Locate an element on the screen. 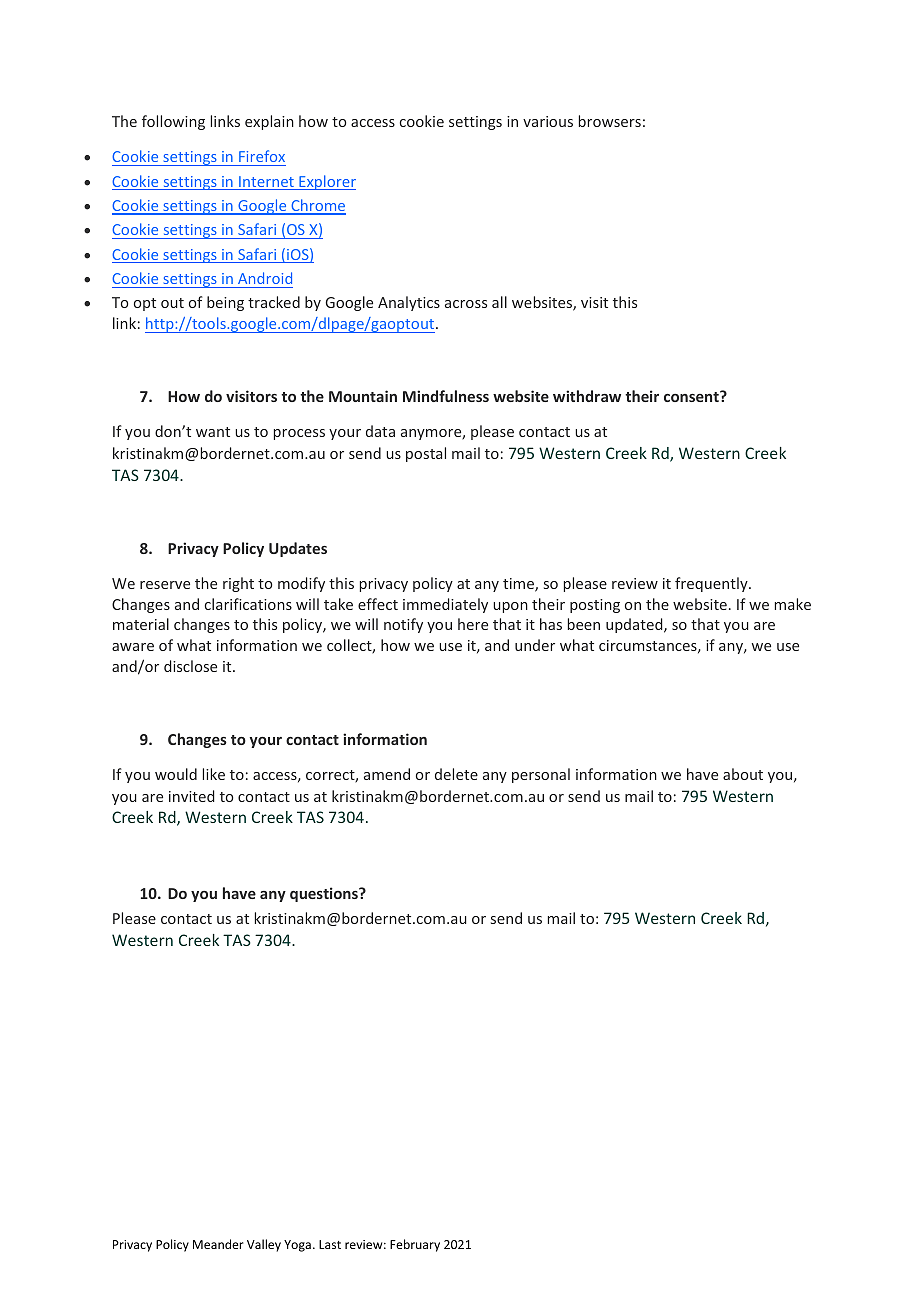 This screenshot has width=924, height=1308. about is located at coordinates (743, 774).
